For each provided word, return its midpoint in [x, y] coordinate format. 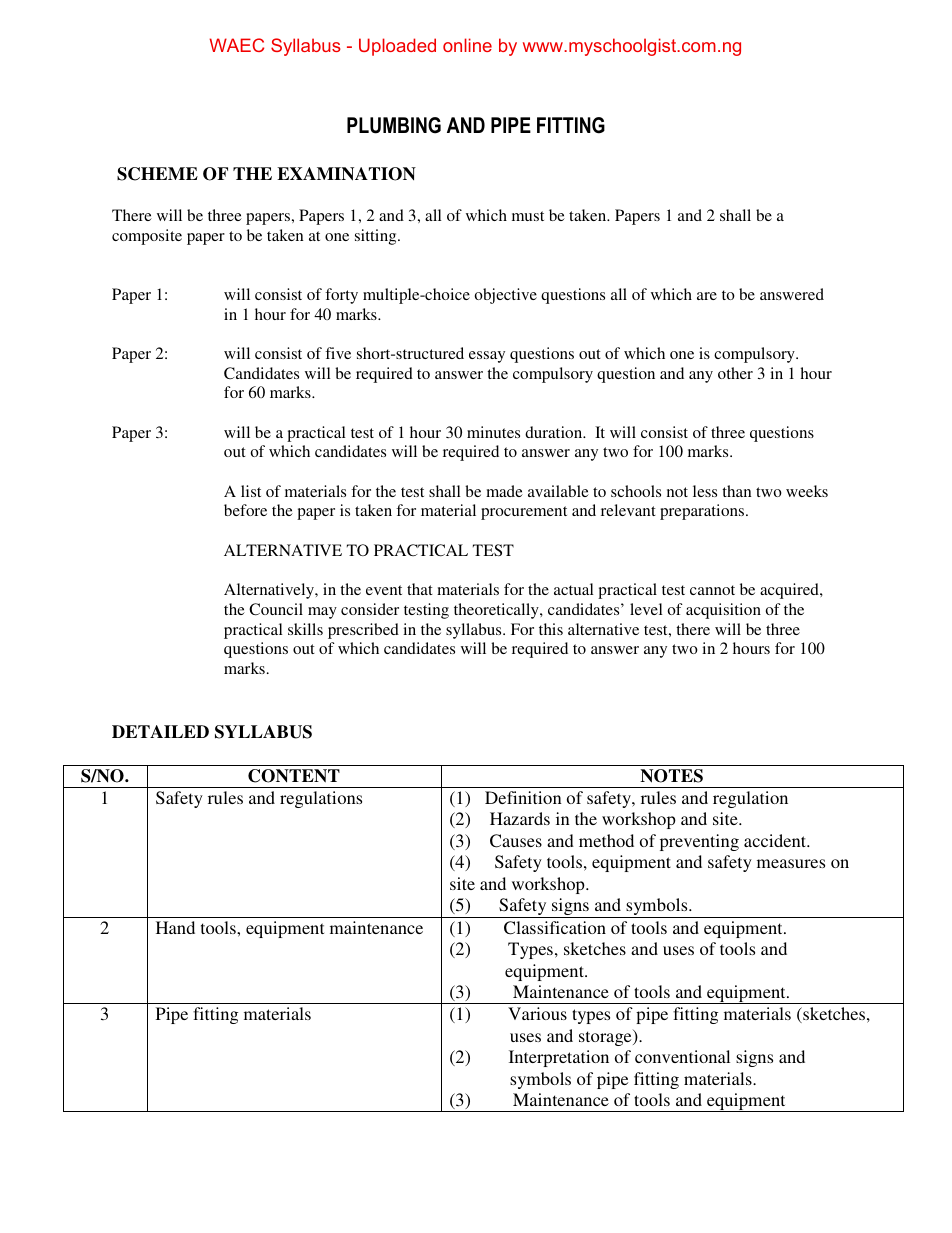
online [467, 45]
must [528, 216]
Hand [175, 927]
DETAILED [160, 731]
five [338, 353]
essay [487, 357]
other [735, 373]
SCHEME [157, 174]
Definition [523, 797]
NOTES [671, 776]
